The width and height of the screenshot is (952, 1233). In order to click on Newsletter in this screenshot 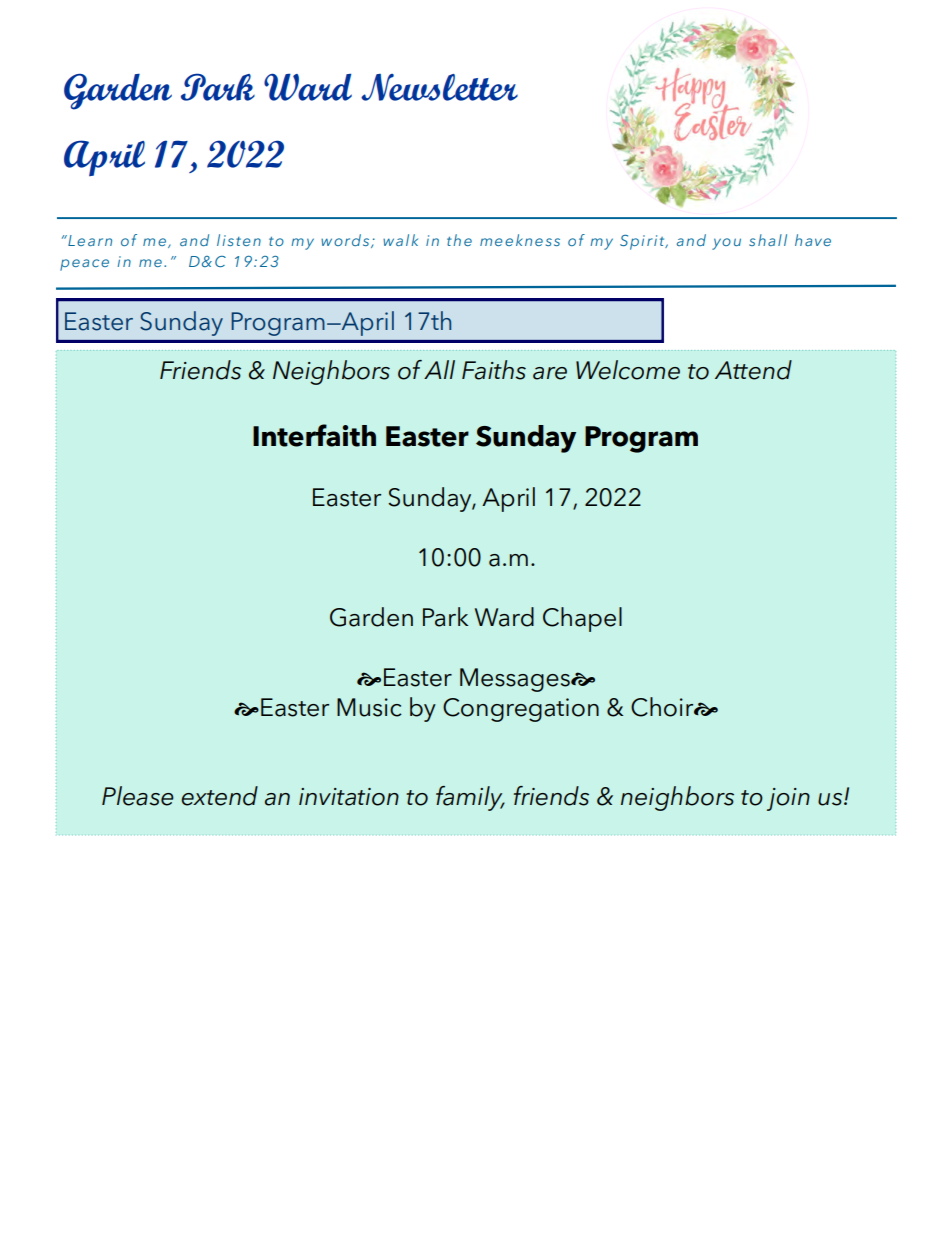, I will do `click(439, 87)`.
